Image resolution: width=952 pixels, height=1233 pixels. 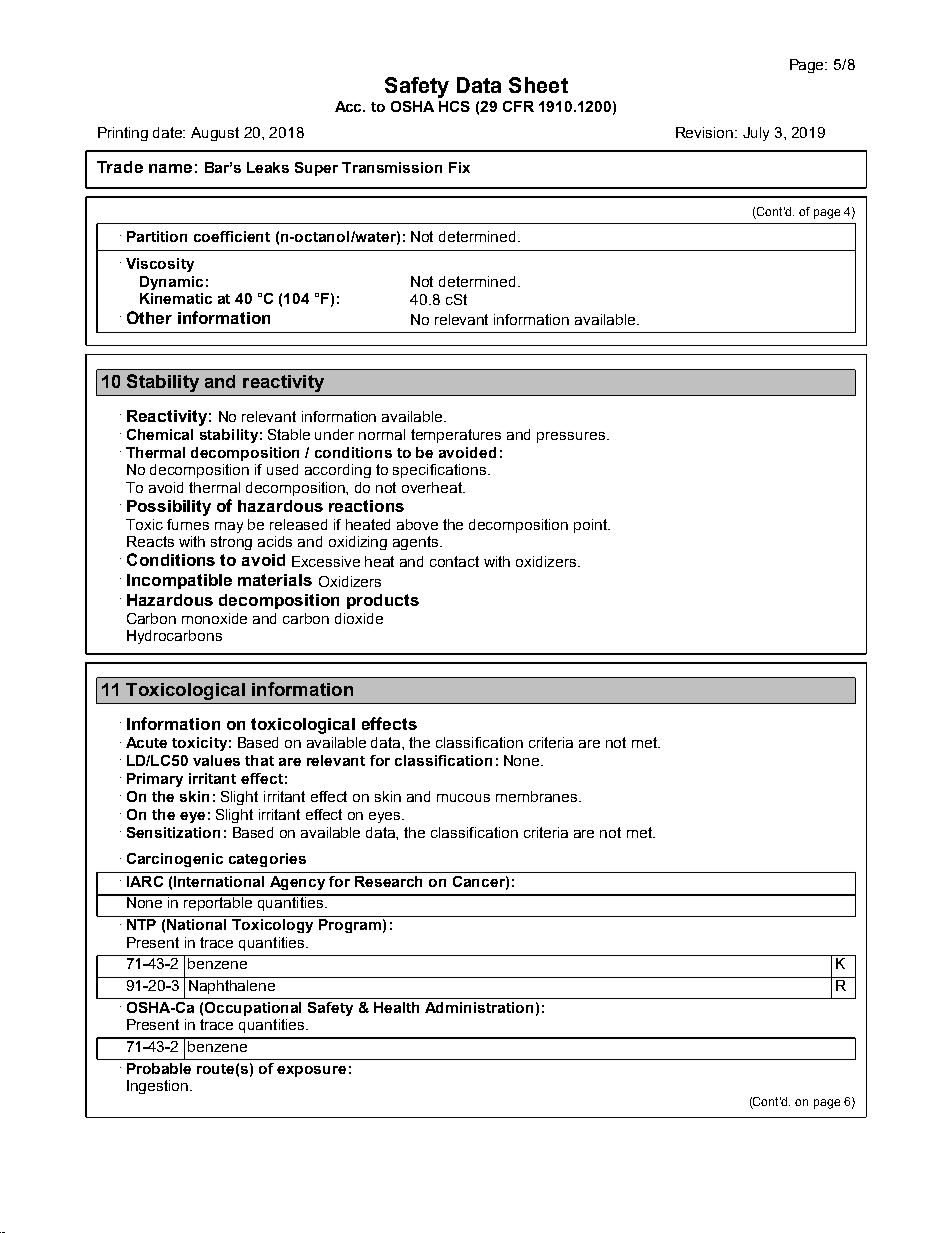 What do you see at coordinates (179, 581) in the image?
I see `Incompatible` at bounding box center [179, 581].
